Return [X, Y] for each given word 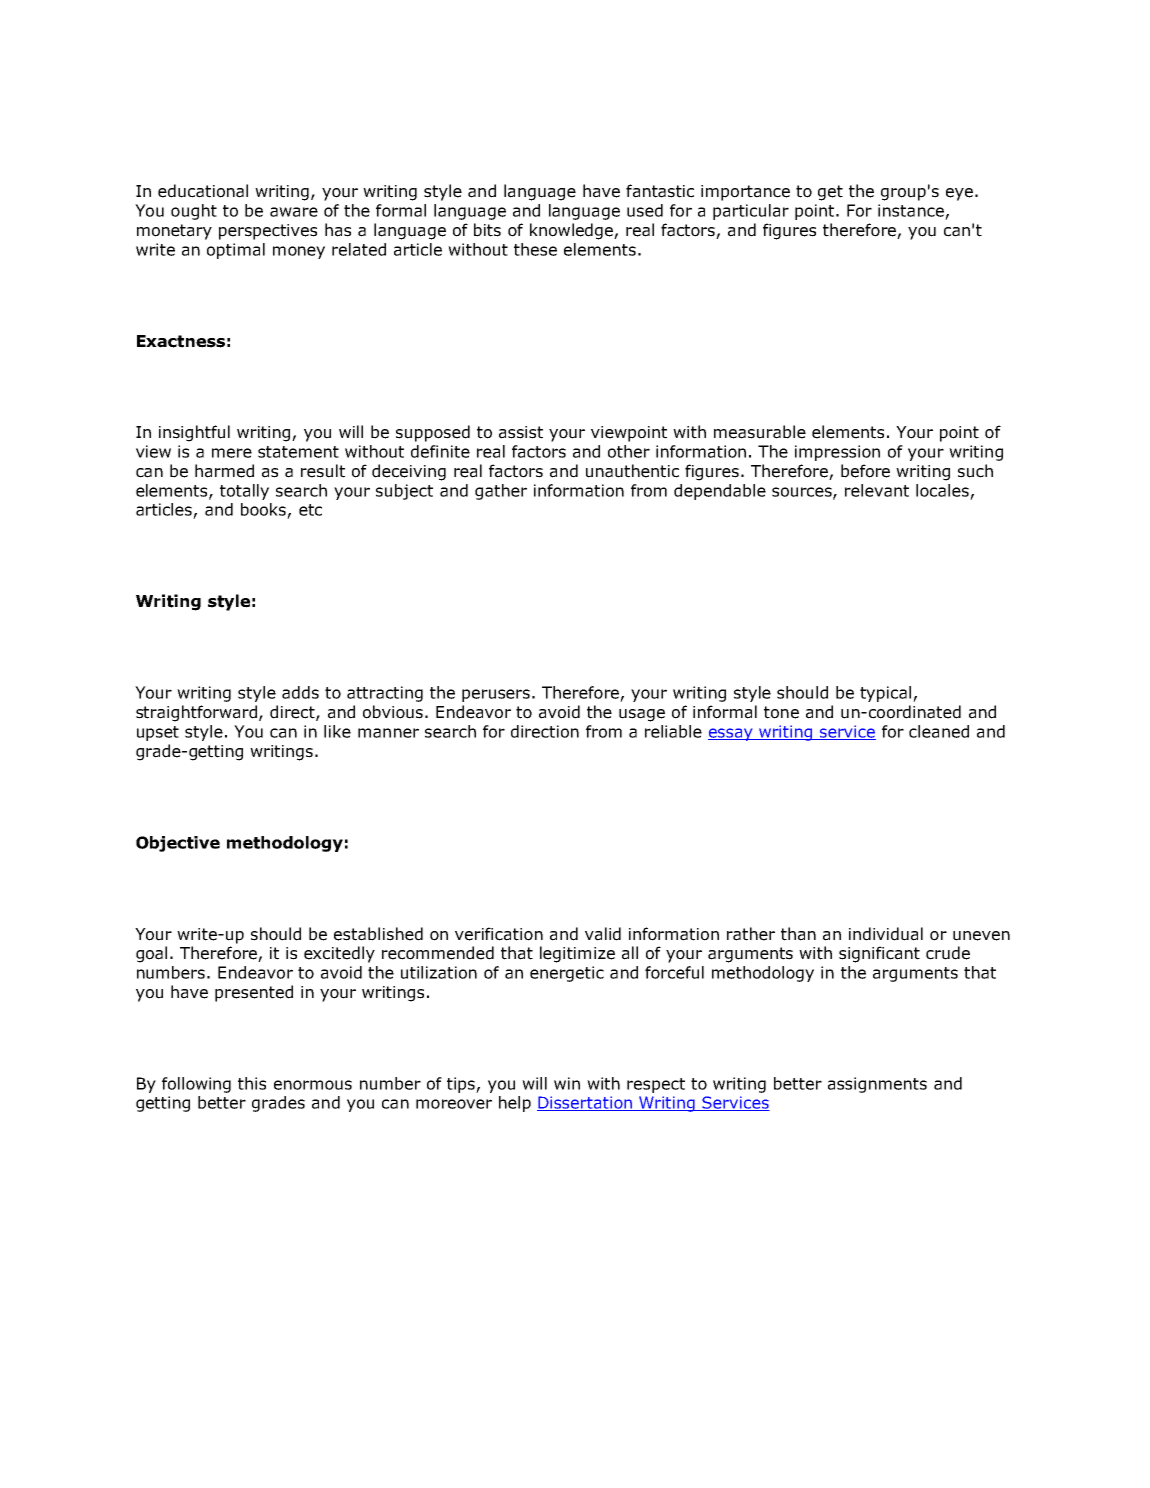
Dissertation [585, 1103]
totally [244, 492]
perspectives [268, 232]
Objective [178, 844]
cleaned [939, 731]
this [252, 1083]
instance [911, 210]
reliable [673, 731]
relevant [877, 490]
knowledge [572, 231]
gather [501, 492]
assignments [877, 1085]
